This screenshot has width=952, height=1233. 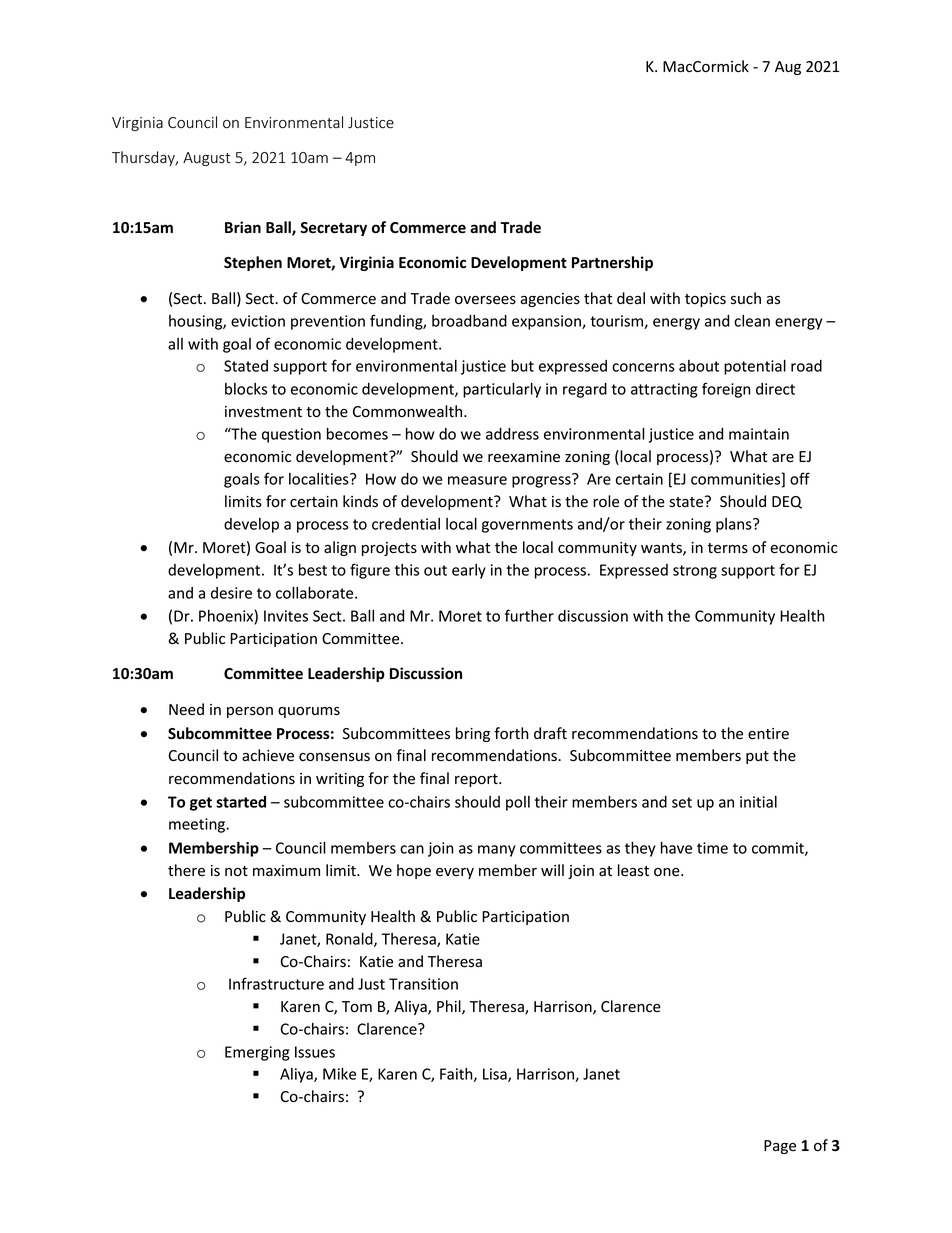 I want to click on Brian, so click(x=243, y=227).
